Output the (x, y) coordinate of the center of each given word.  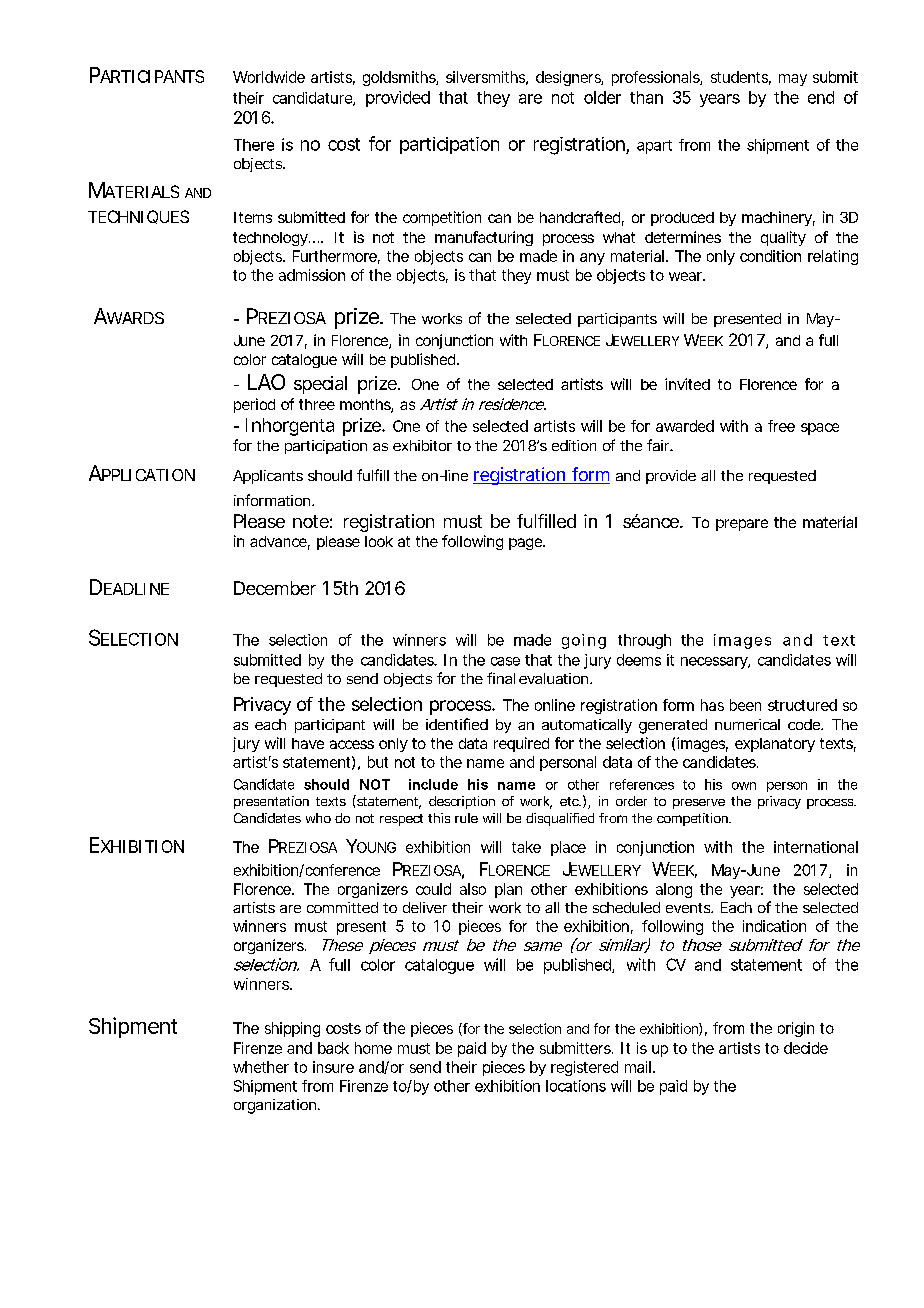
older (602, 97)
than (646, 97)
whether (261, 1067)
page (525, 544)
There (254, 145)
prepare (742, 525)
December (275, 588)
